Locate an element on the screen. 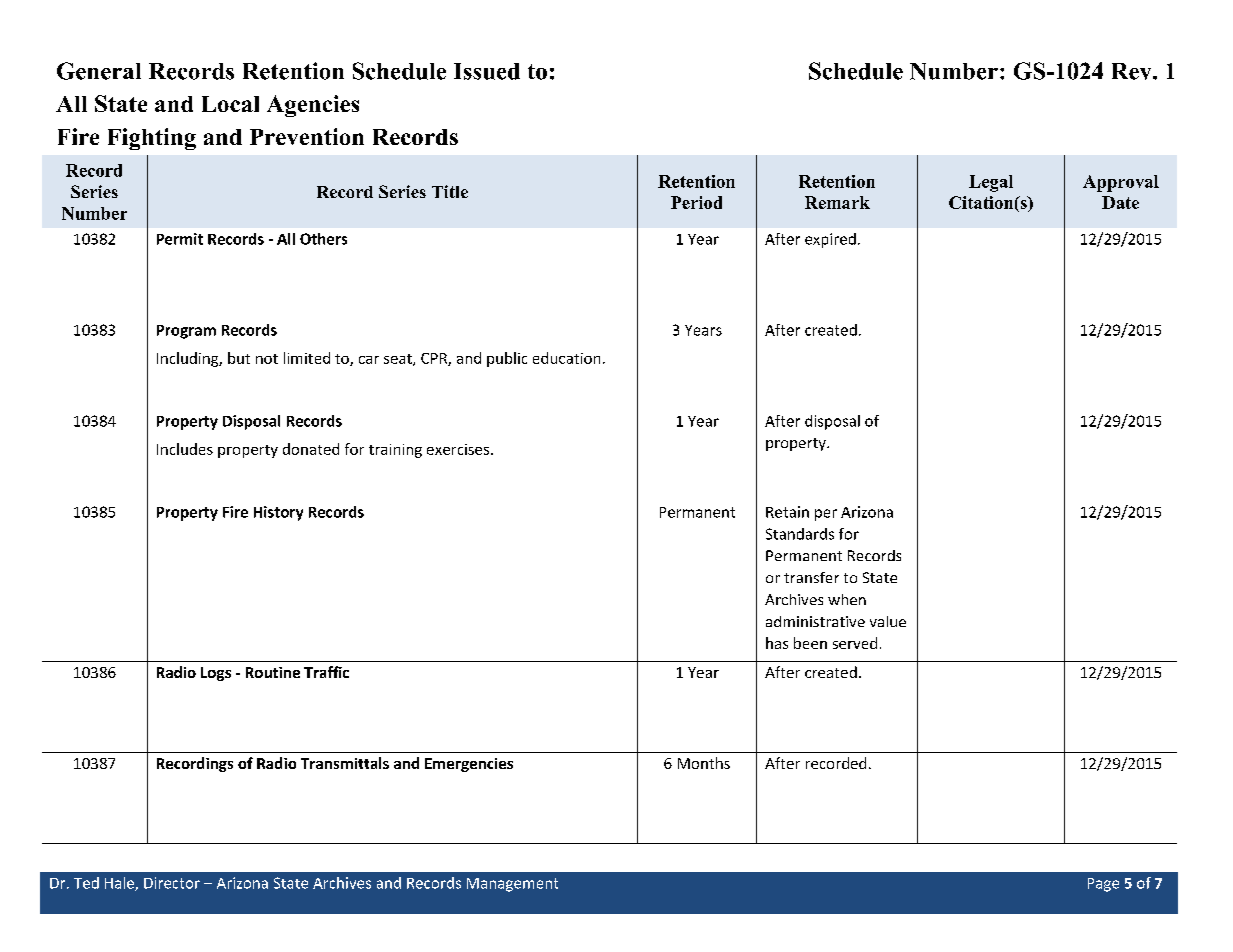 This screenshot has width=1233, height=952. Legal is located at coordinates (991, 183).
